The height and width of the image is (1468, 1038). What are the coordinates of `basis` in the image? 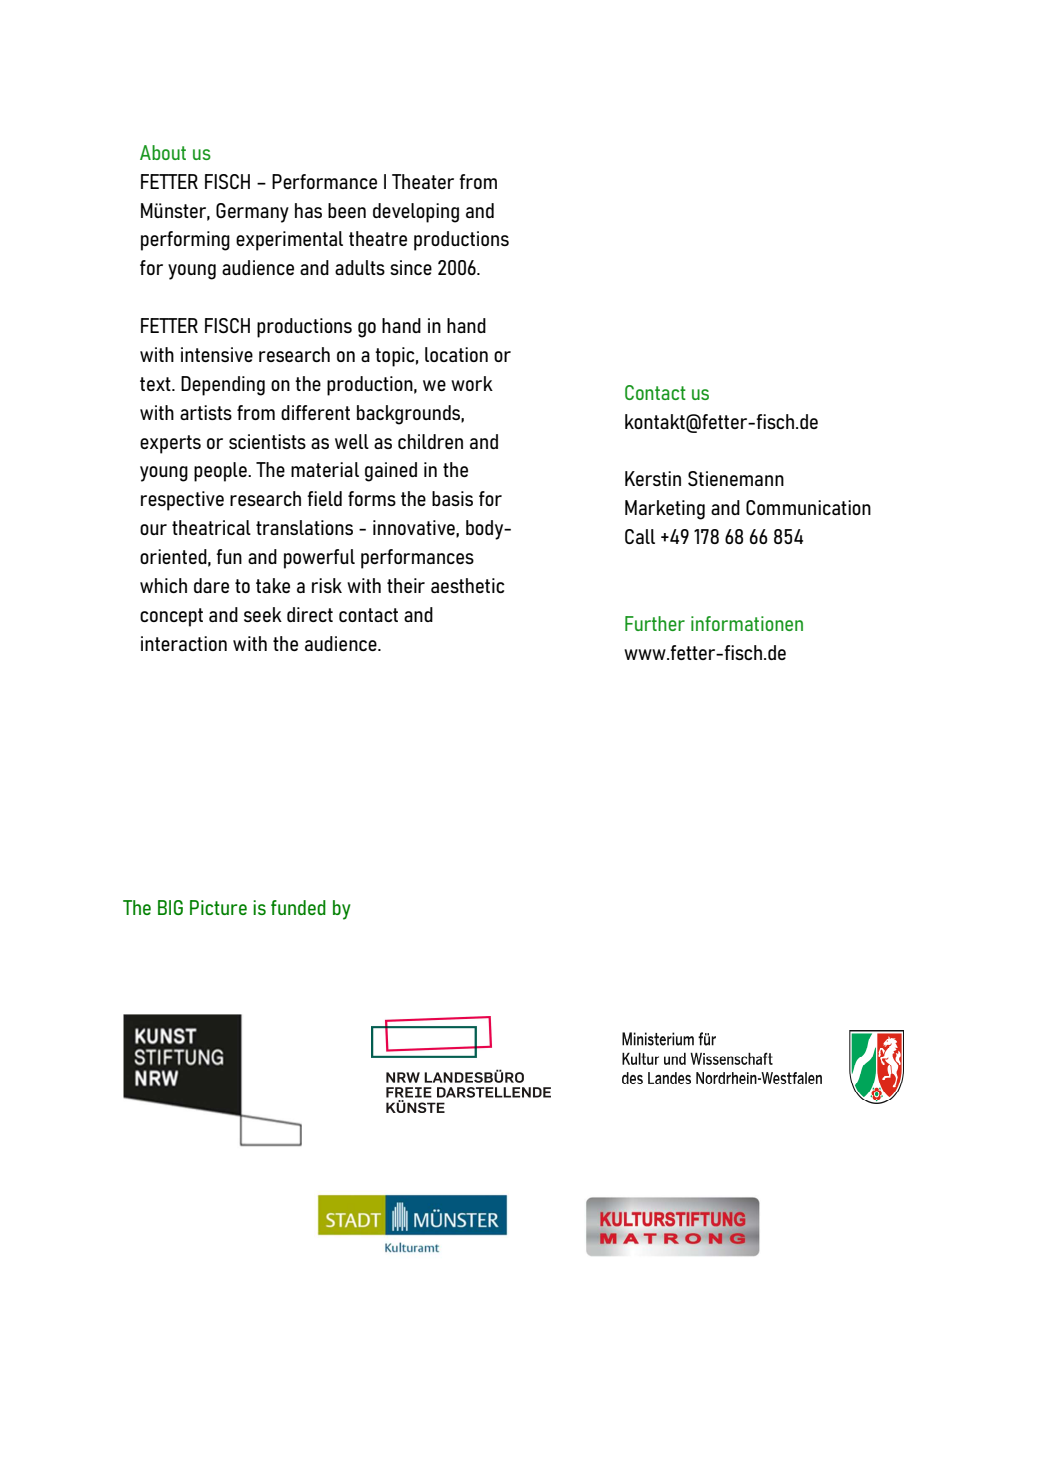 It's located at (452, 498).
